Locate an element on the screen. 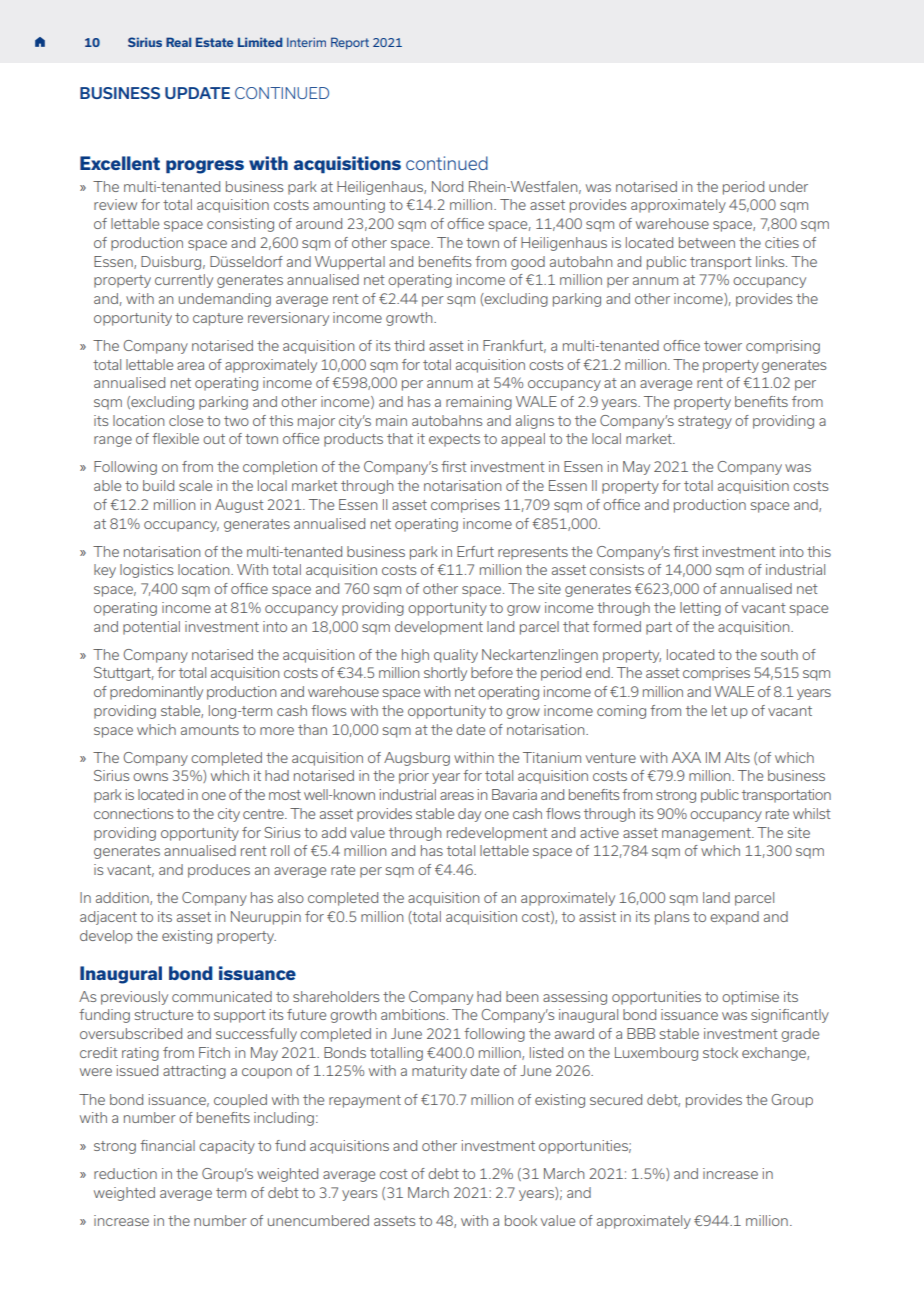 The width and height of the screenshot is (924, 1311). Real is located at coordinates (178, 42).
